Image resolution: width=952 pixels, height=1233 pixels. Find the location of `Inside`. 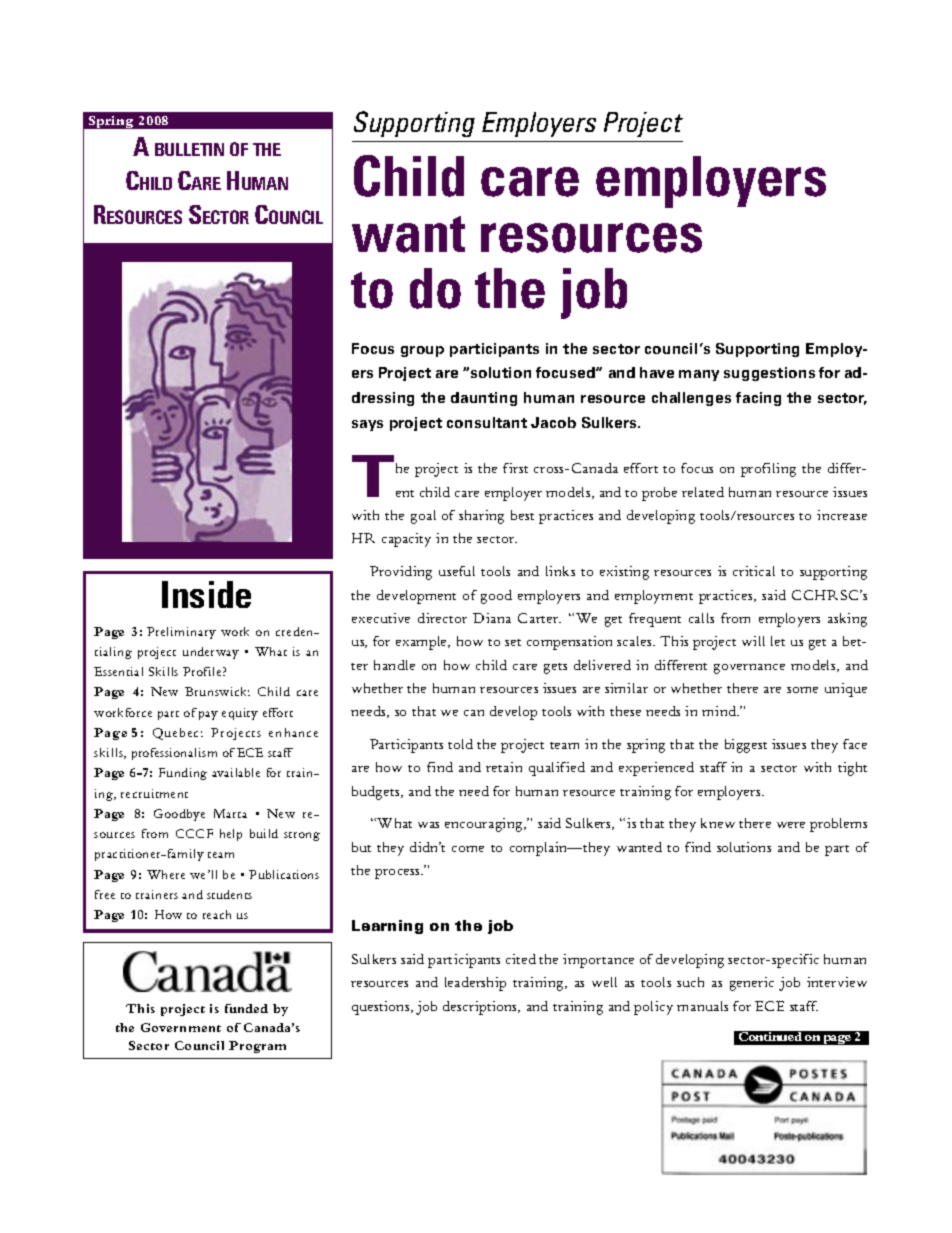

Inside is located at coordinates (206, 594).
